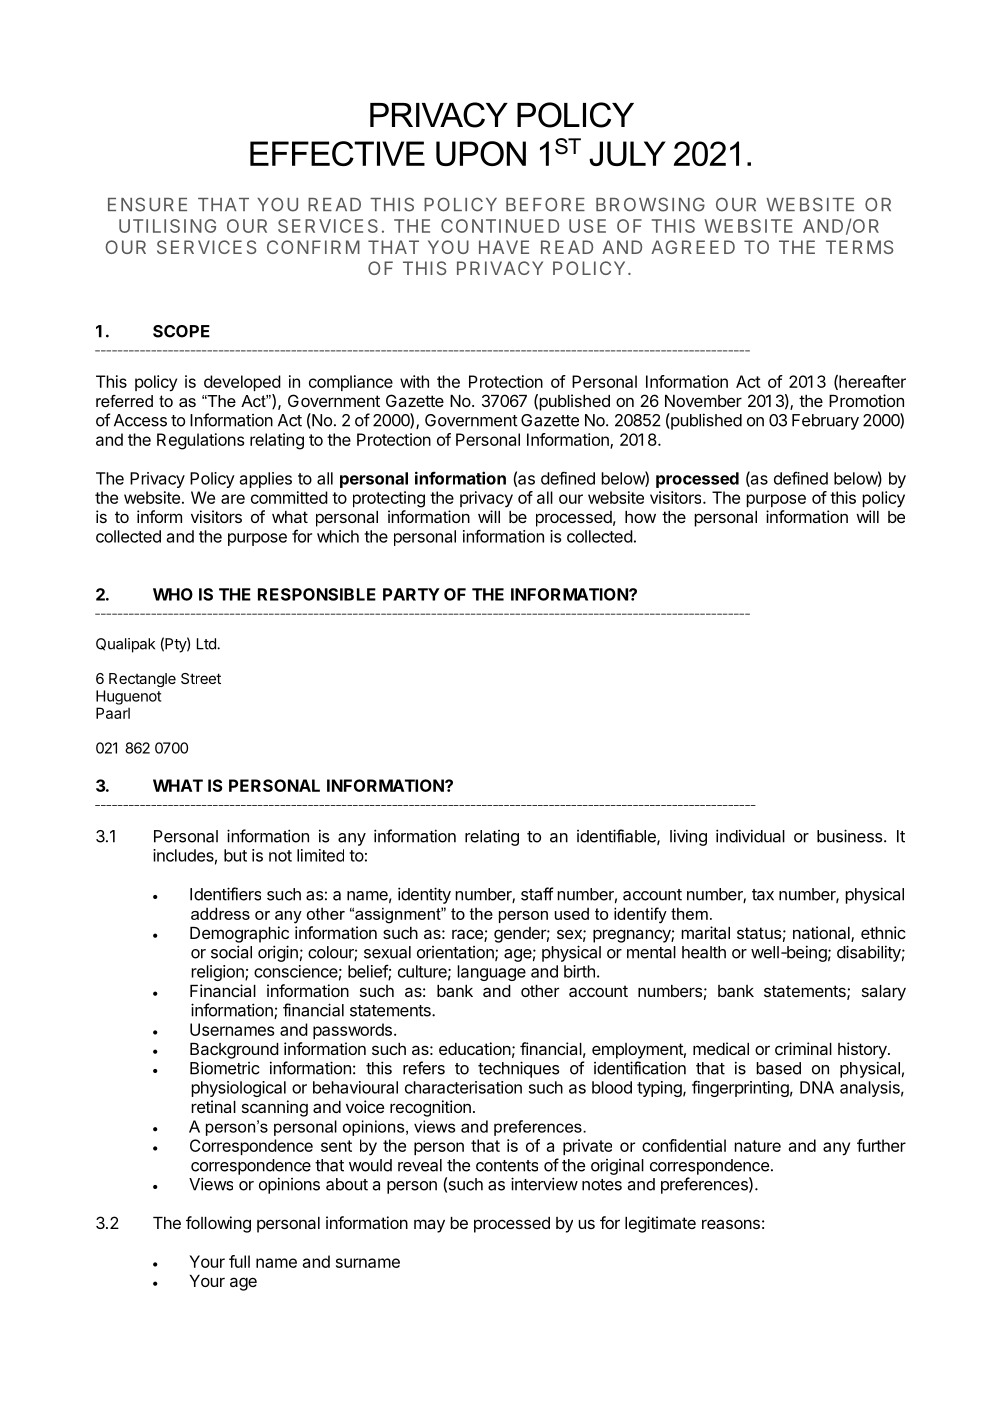 Image resolution: width=1001 pixels, height=1416 pixels. Describe the element at coordinates (545, 204) in the screenshot. I see `BEFORE` at that location.
